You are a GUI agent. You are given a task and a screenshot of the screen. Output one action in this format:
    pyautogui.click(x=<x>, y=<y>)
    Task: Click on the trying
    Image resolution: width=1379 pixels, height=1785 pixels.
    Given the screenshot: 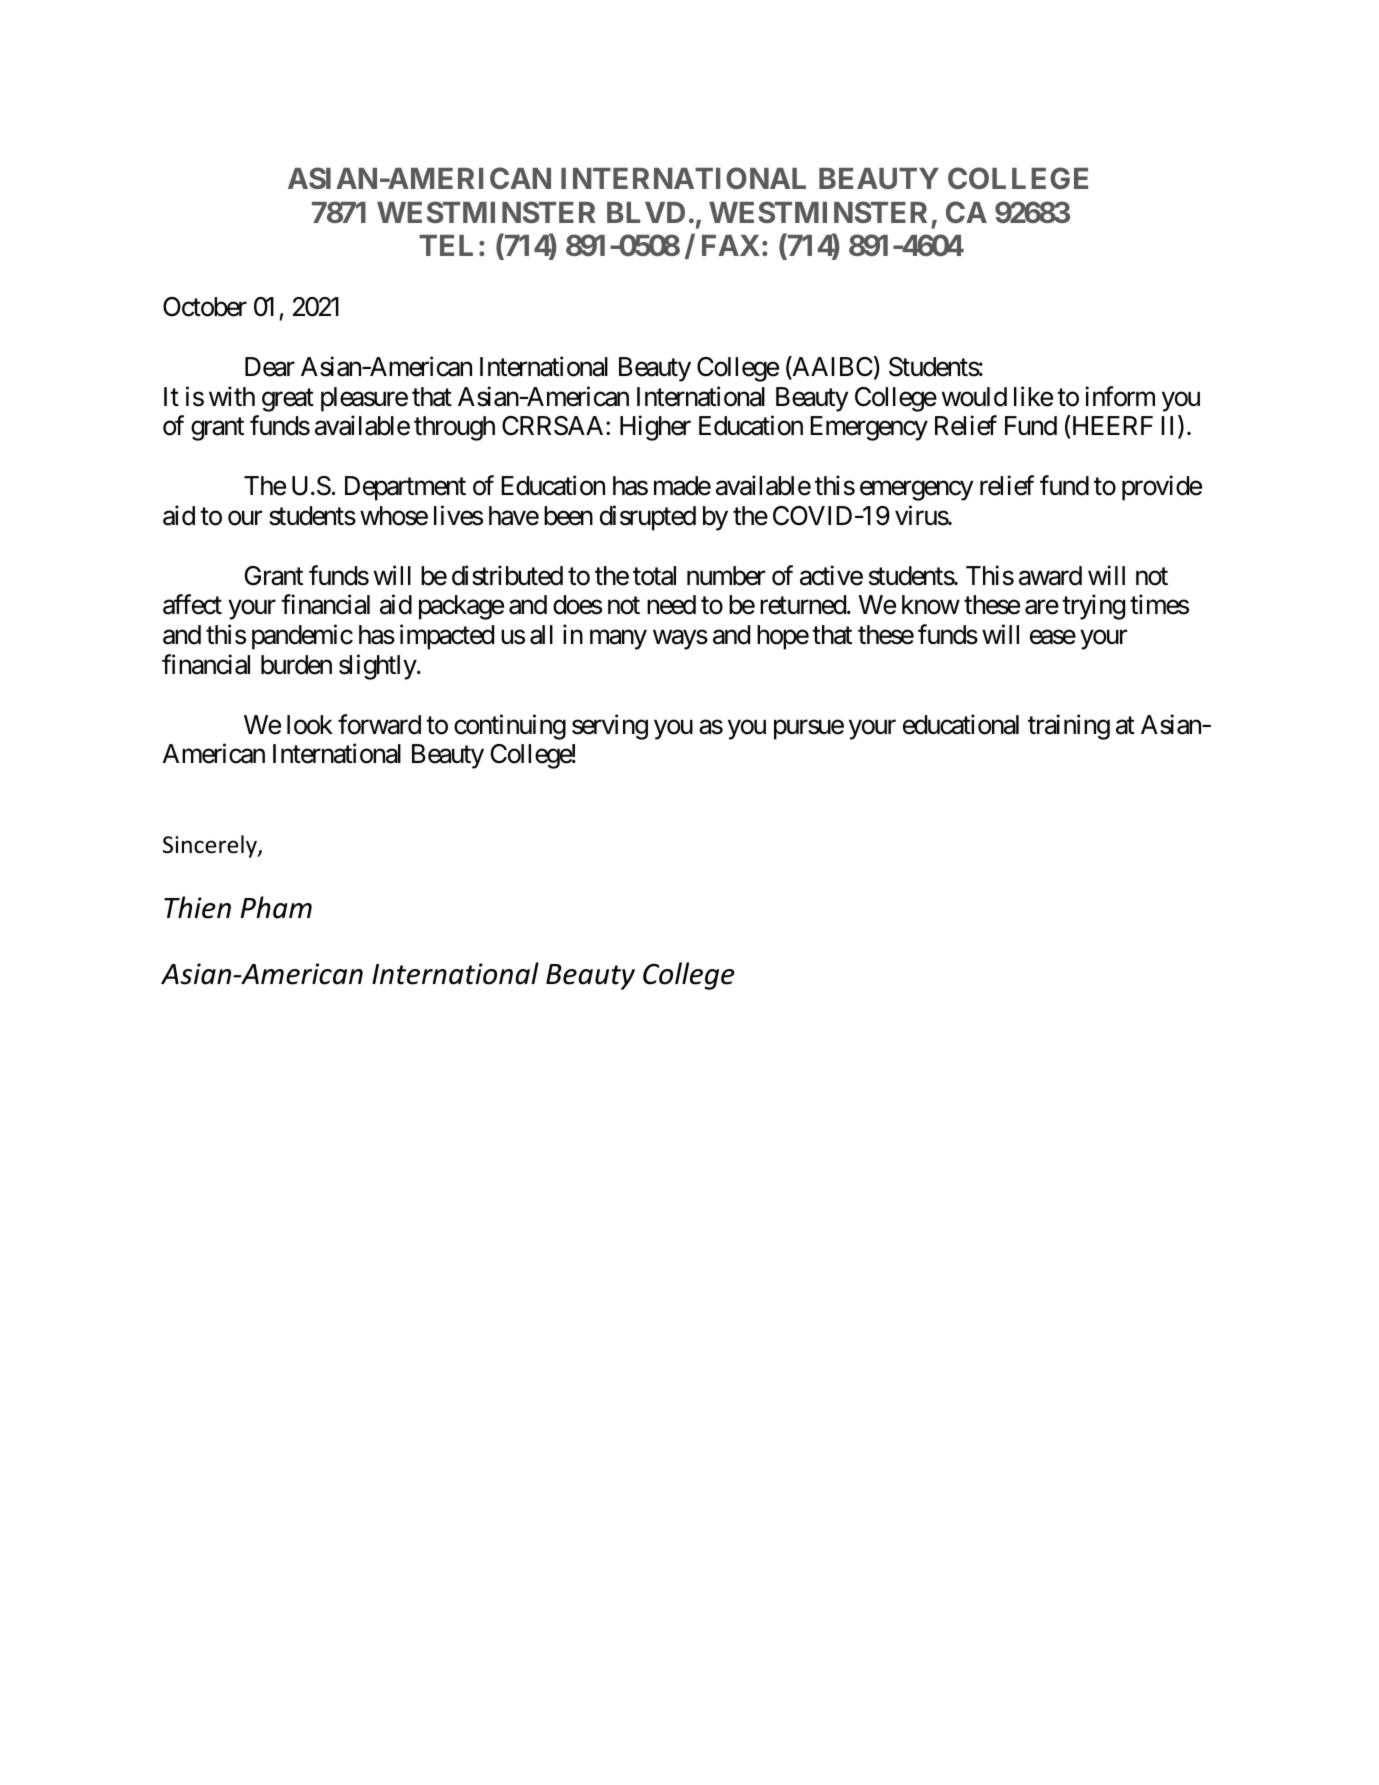 What is the action you would take?
    pyautogui.click(x=1093, y=607)
